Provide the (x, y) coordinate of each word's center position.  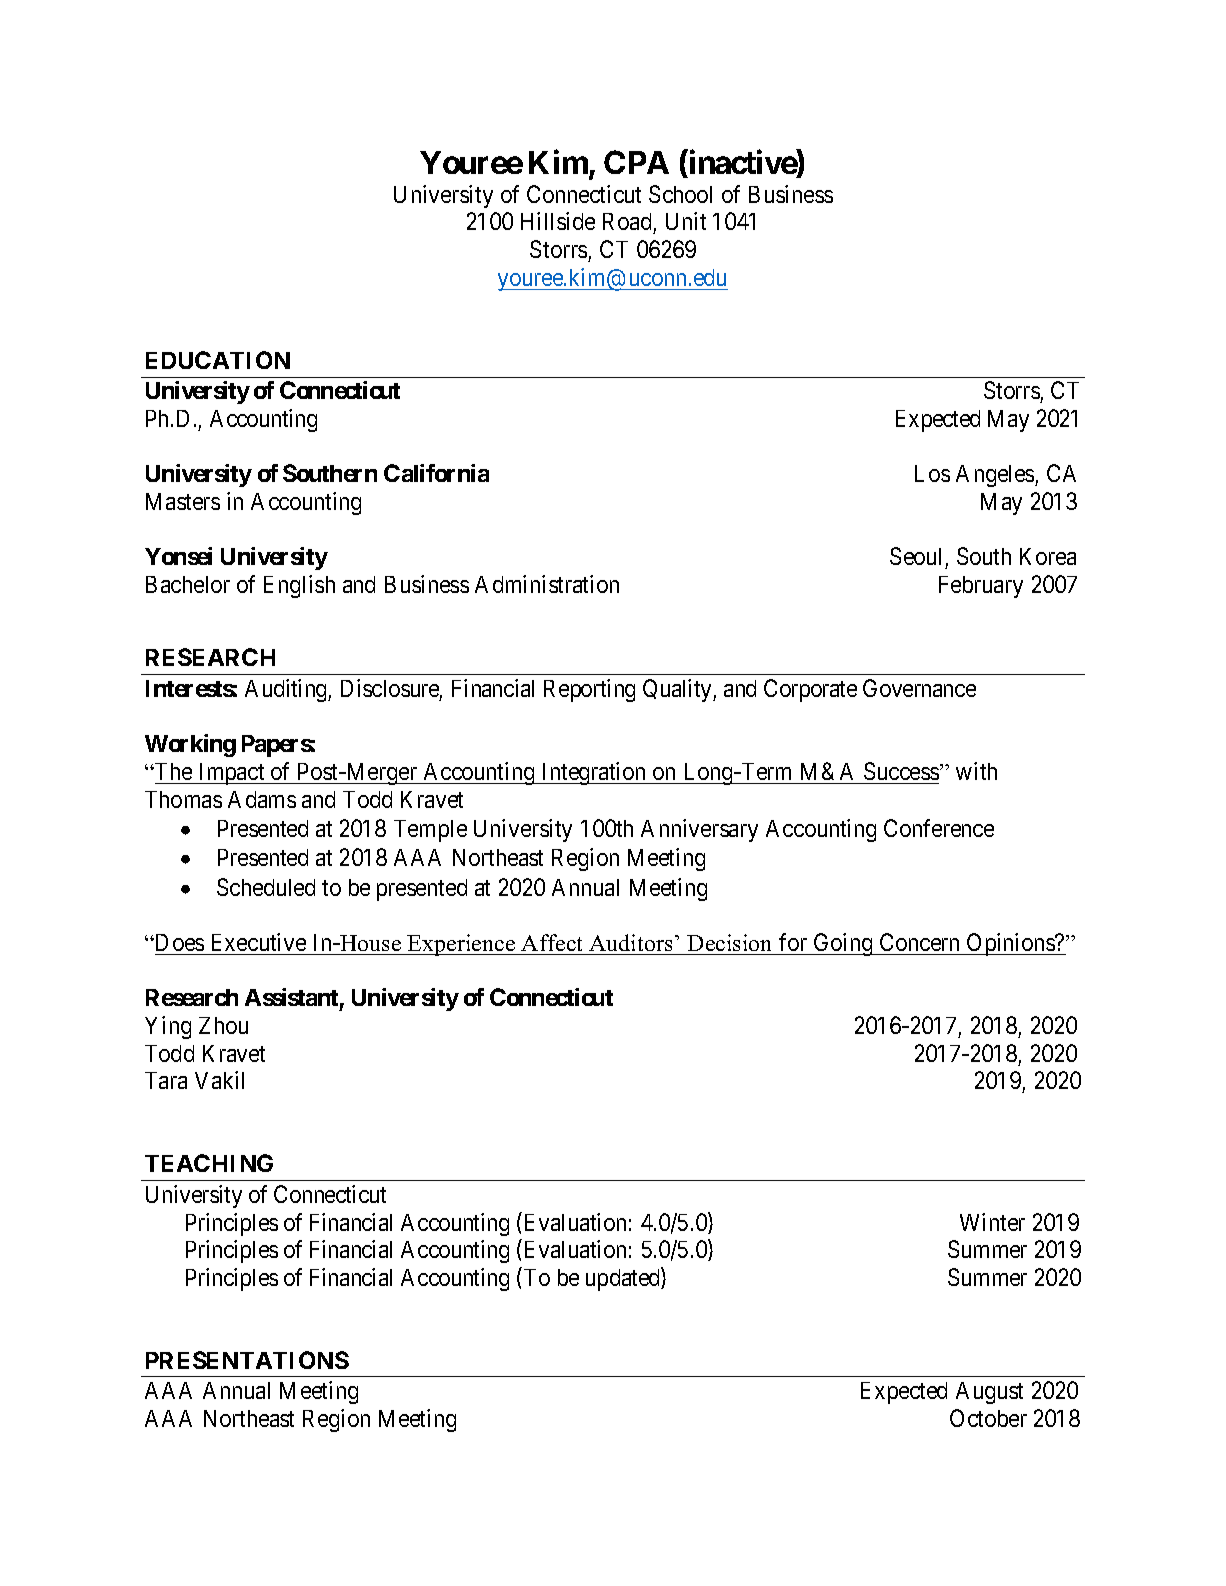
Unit (686, 221)
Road (628, 223)
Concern (919, 942)
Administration (547, 584)
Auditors (630, 942)
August (989, 1393)
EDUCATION (218, 360)
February (981, 587)
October (988, 1418)
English (299, 586)
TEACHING (209, 1163)
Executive (259, 942)
